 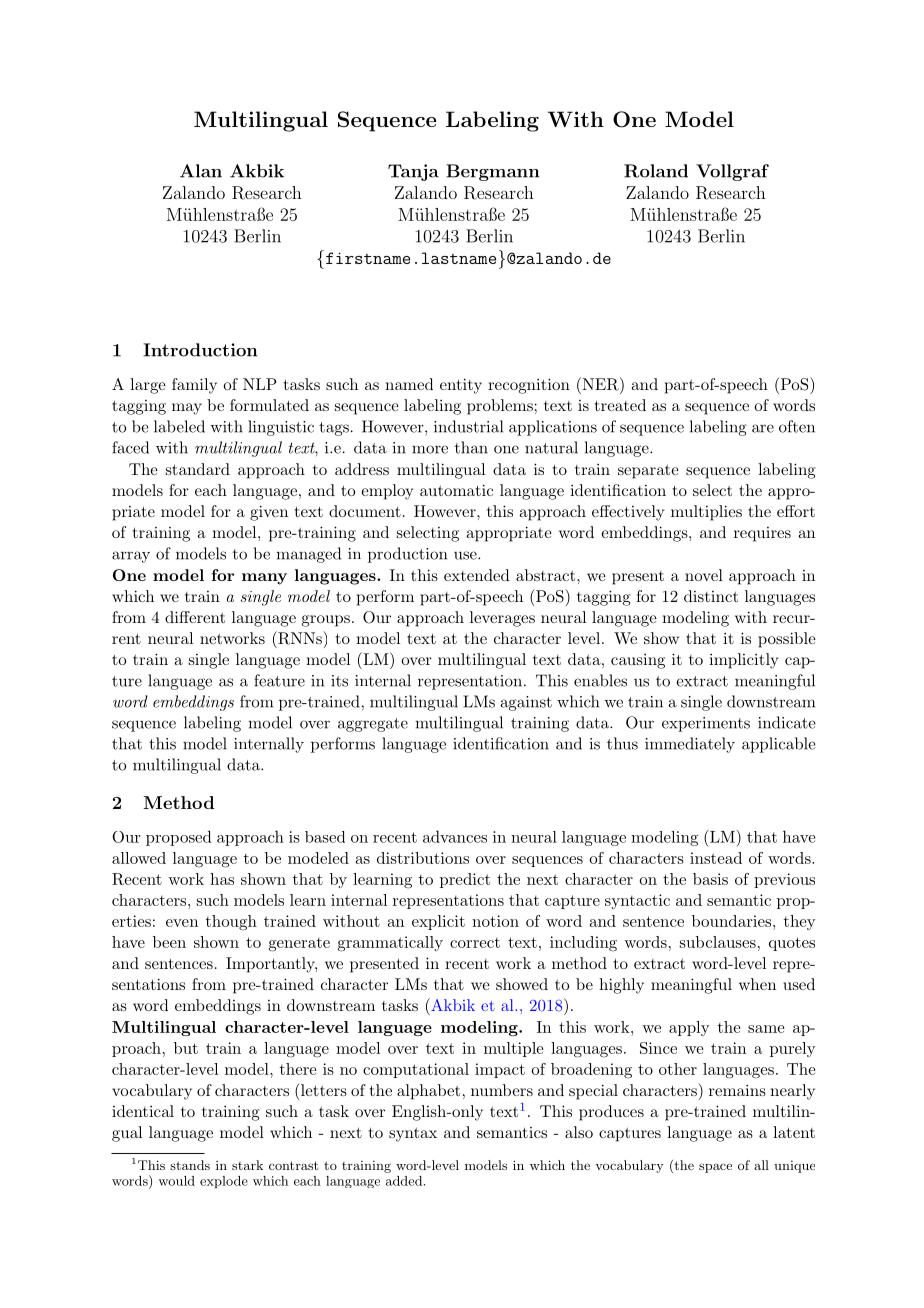 I want to click on Bergmann, so click(x=493, y=172).
